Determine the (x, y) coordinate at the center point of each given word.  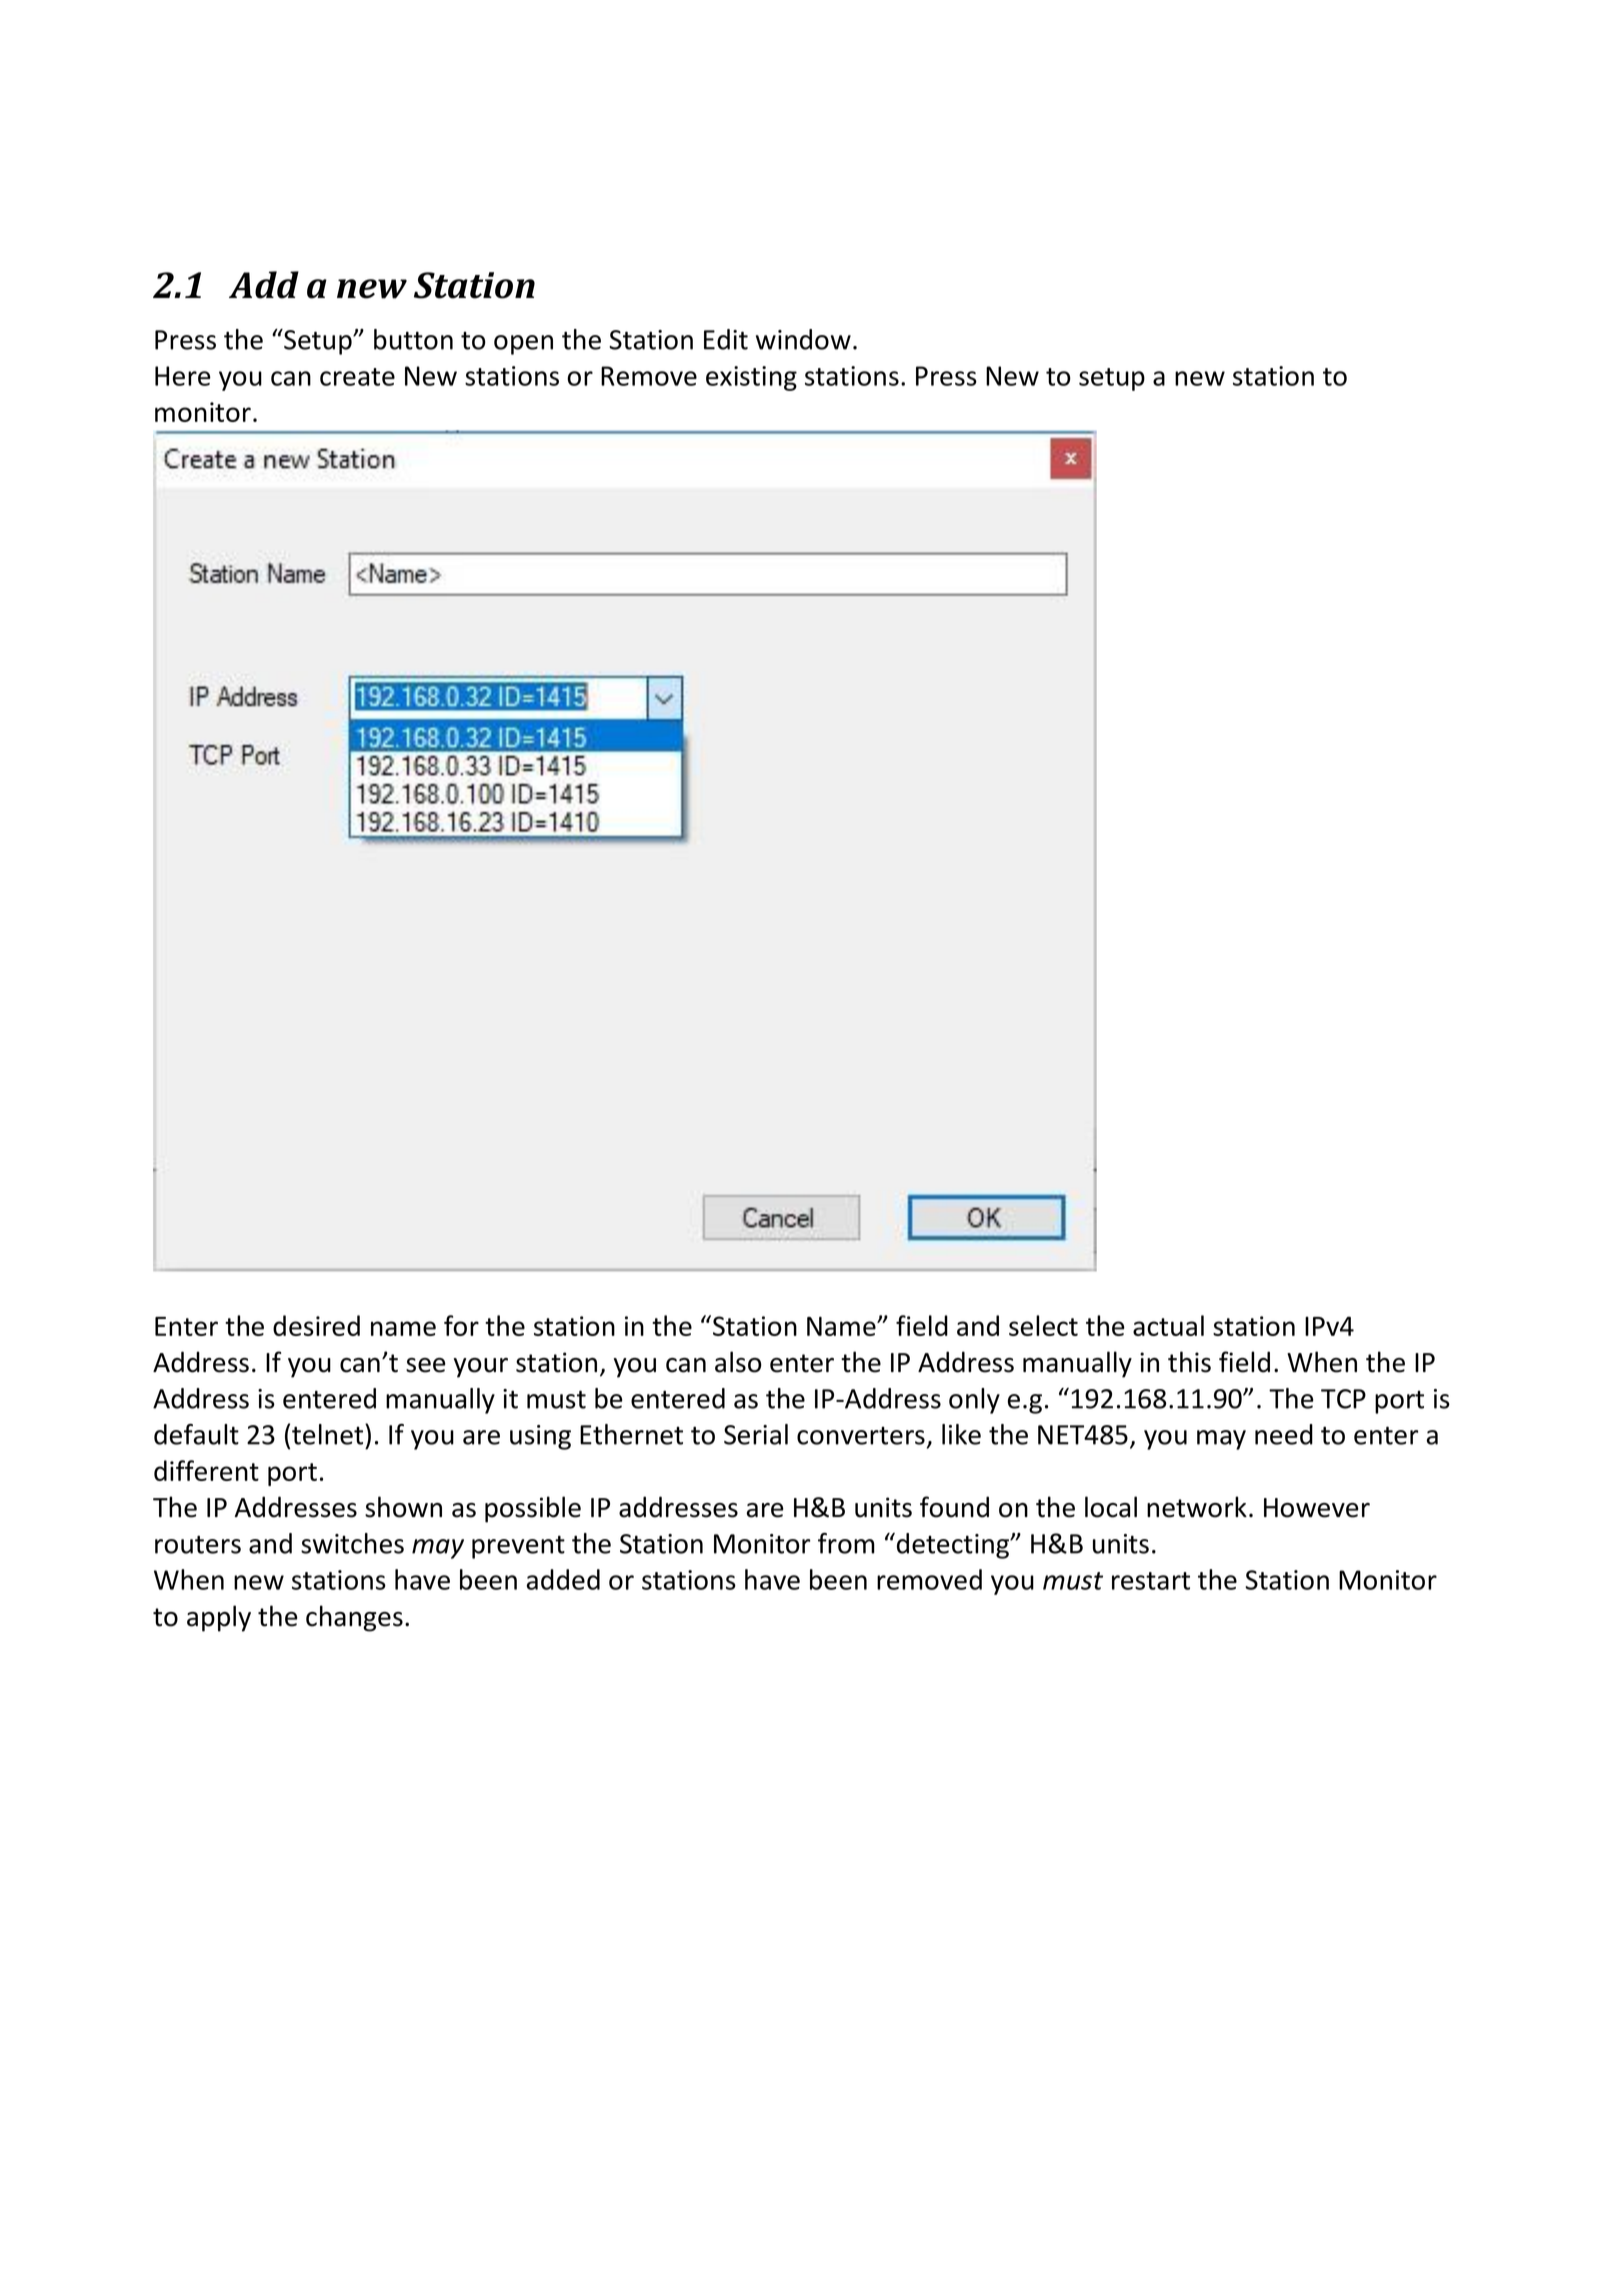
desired (316, 1325)
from (846, 1543)
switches (352, 1543)
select (1043, 1325)
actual (1168, 1325)
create (357, 377)
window (803, 339)
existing (751, 378)
